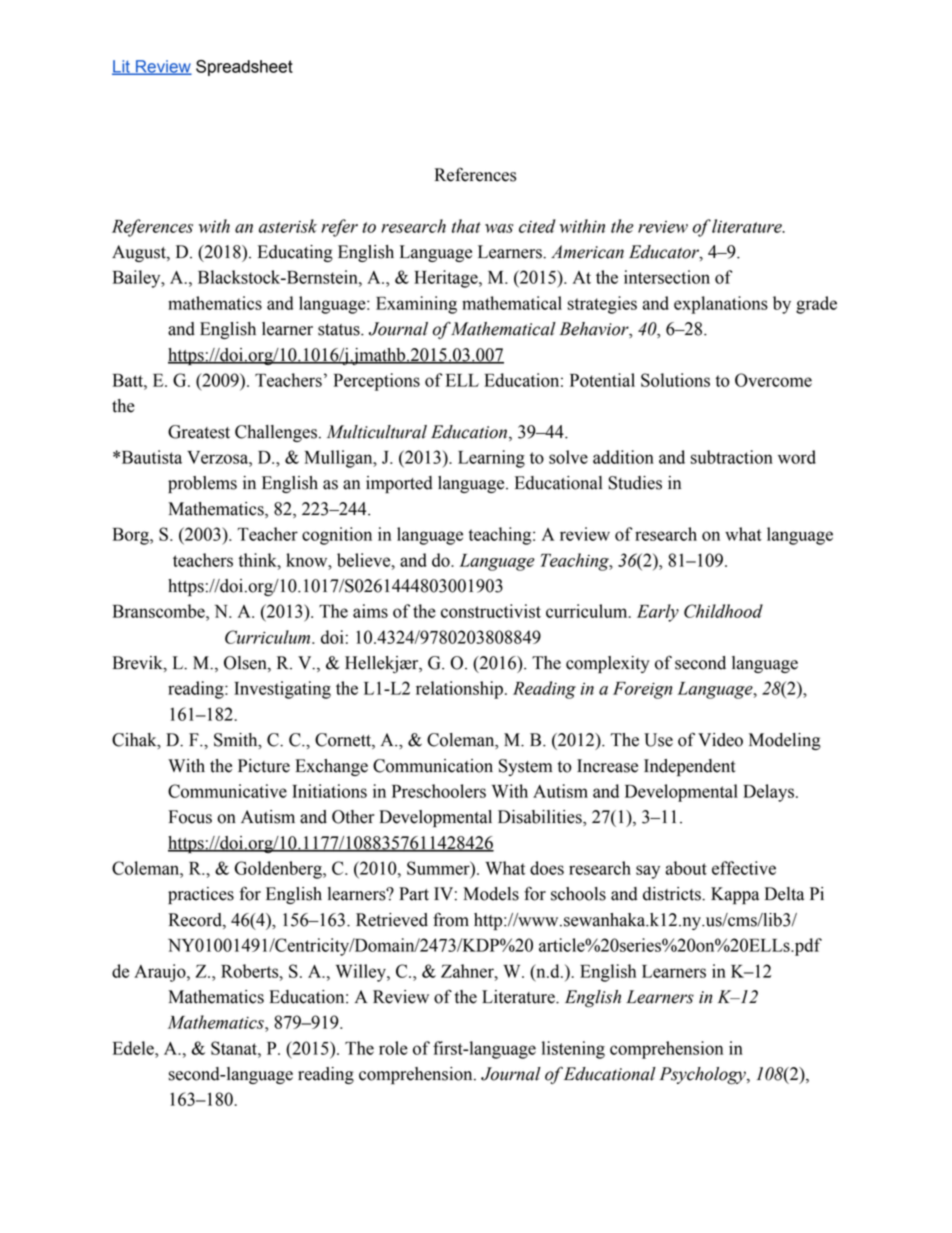 The height and width of the image is (1233, 952). What do you see at coordinates (244, 68) in the image?
I see `Spreadsheet` at bounding box center [244, 68].
